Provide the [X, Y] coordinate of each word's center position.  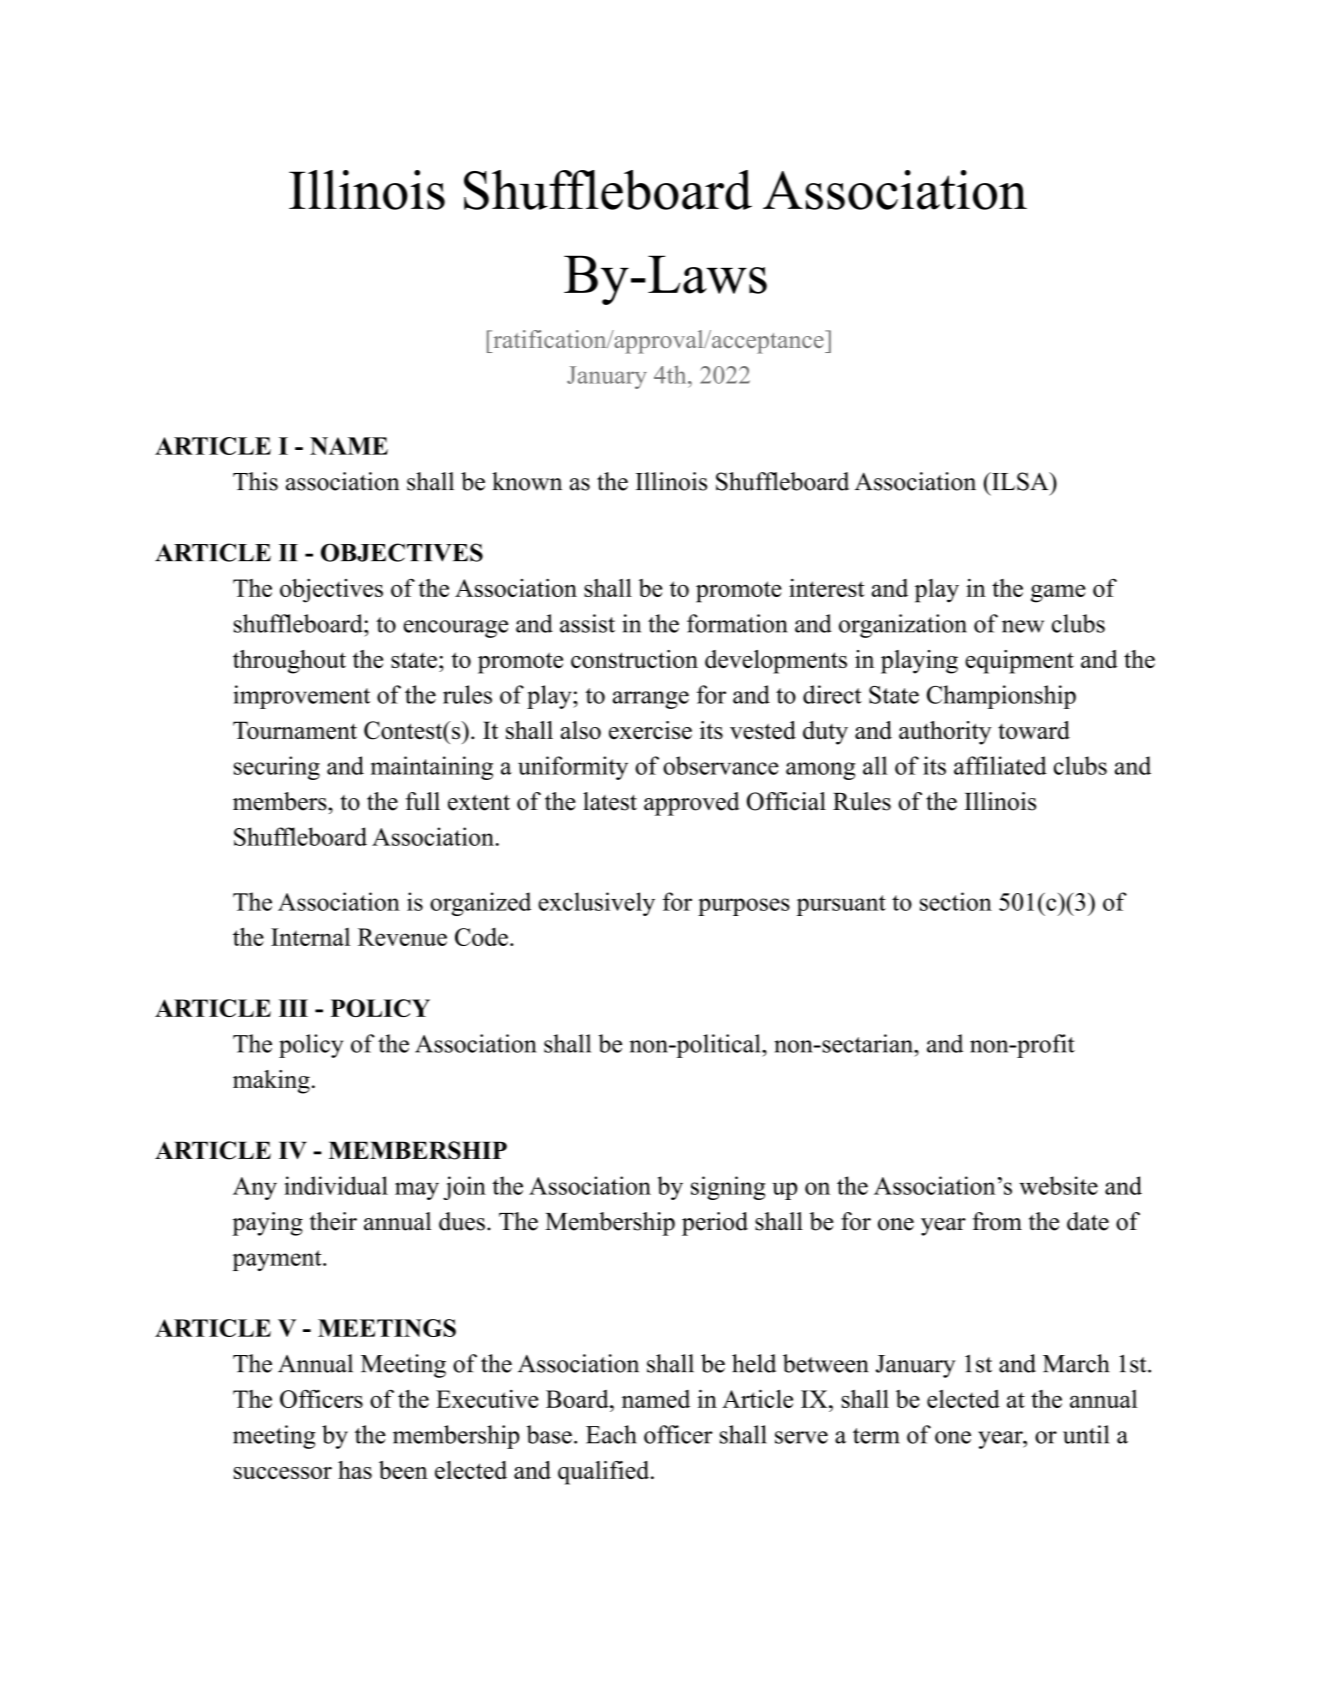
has [355, 1470]
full [422, 801]
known [527, 481]
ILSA [1020, 481]
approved [692, 804]
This [255, 481]
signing [728, 1188]
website [1058, 1185]
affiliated [1000, 765]
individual [336, 1185]
